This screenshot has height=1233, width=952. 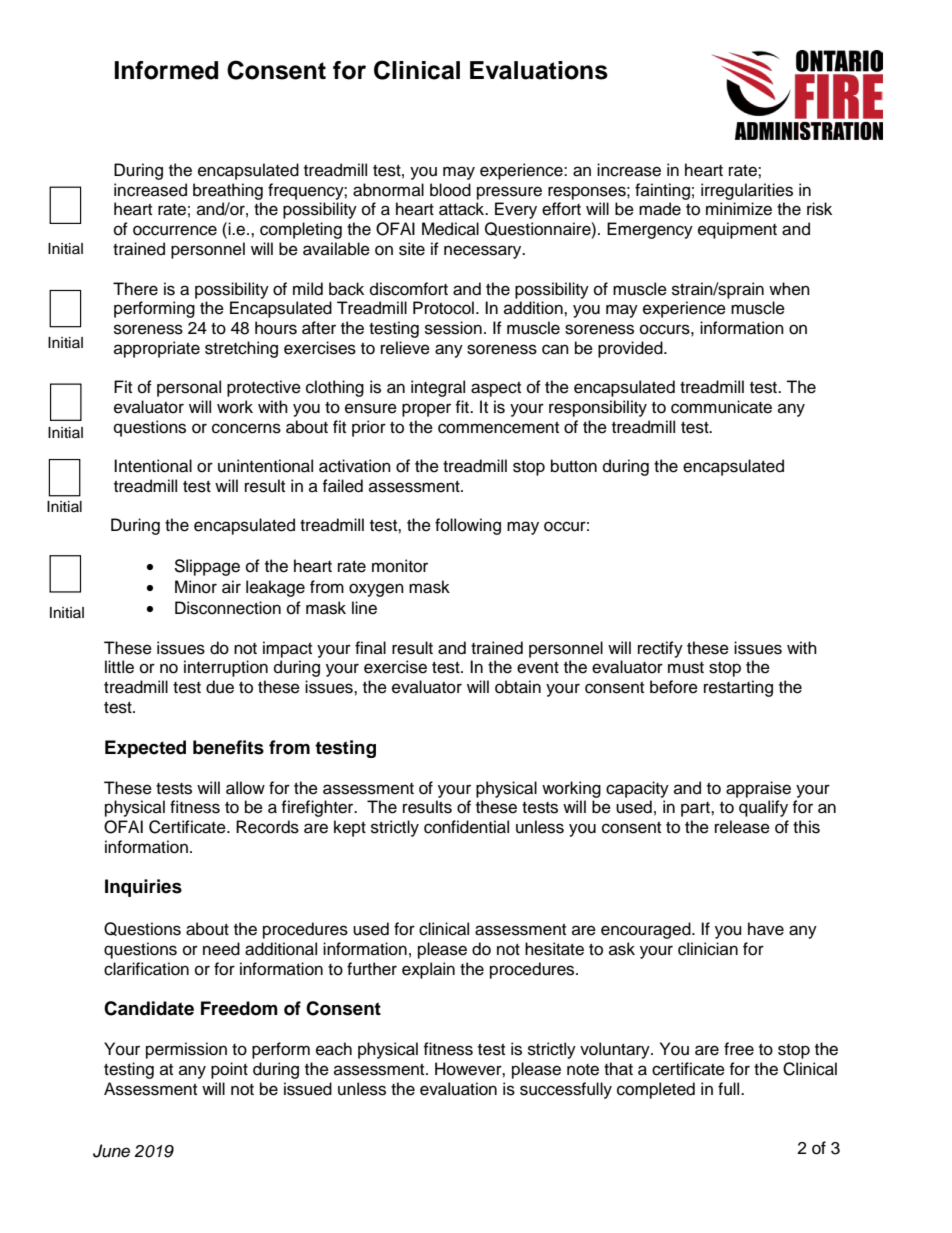 I want to click on monitor, so click(x=400, y=566).
